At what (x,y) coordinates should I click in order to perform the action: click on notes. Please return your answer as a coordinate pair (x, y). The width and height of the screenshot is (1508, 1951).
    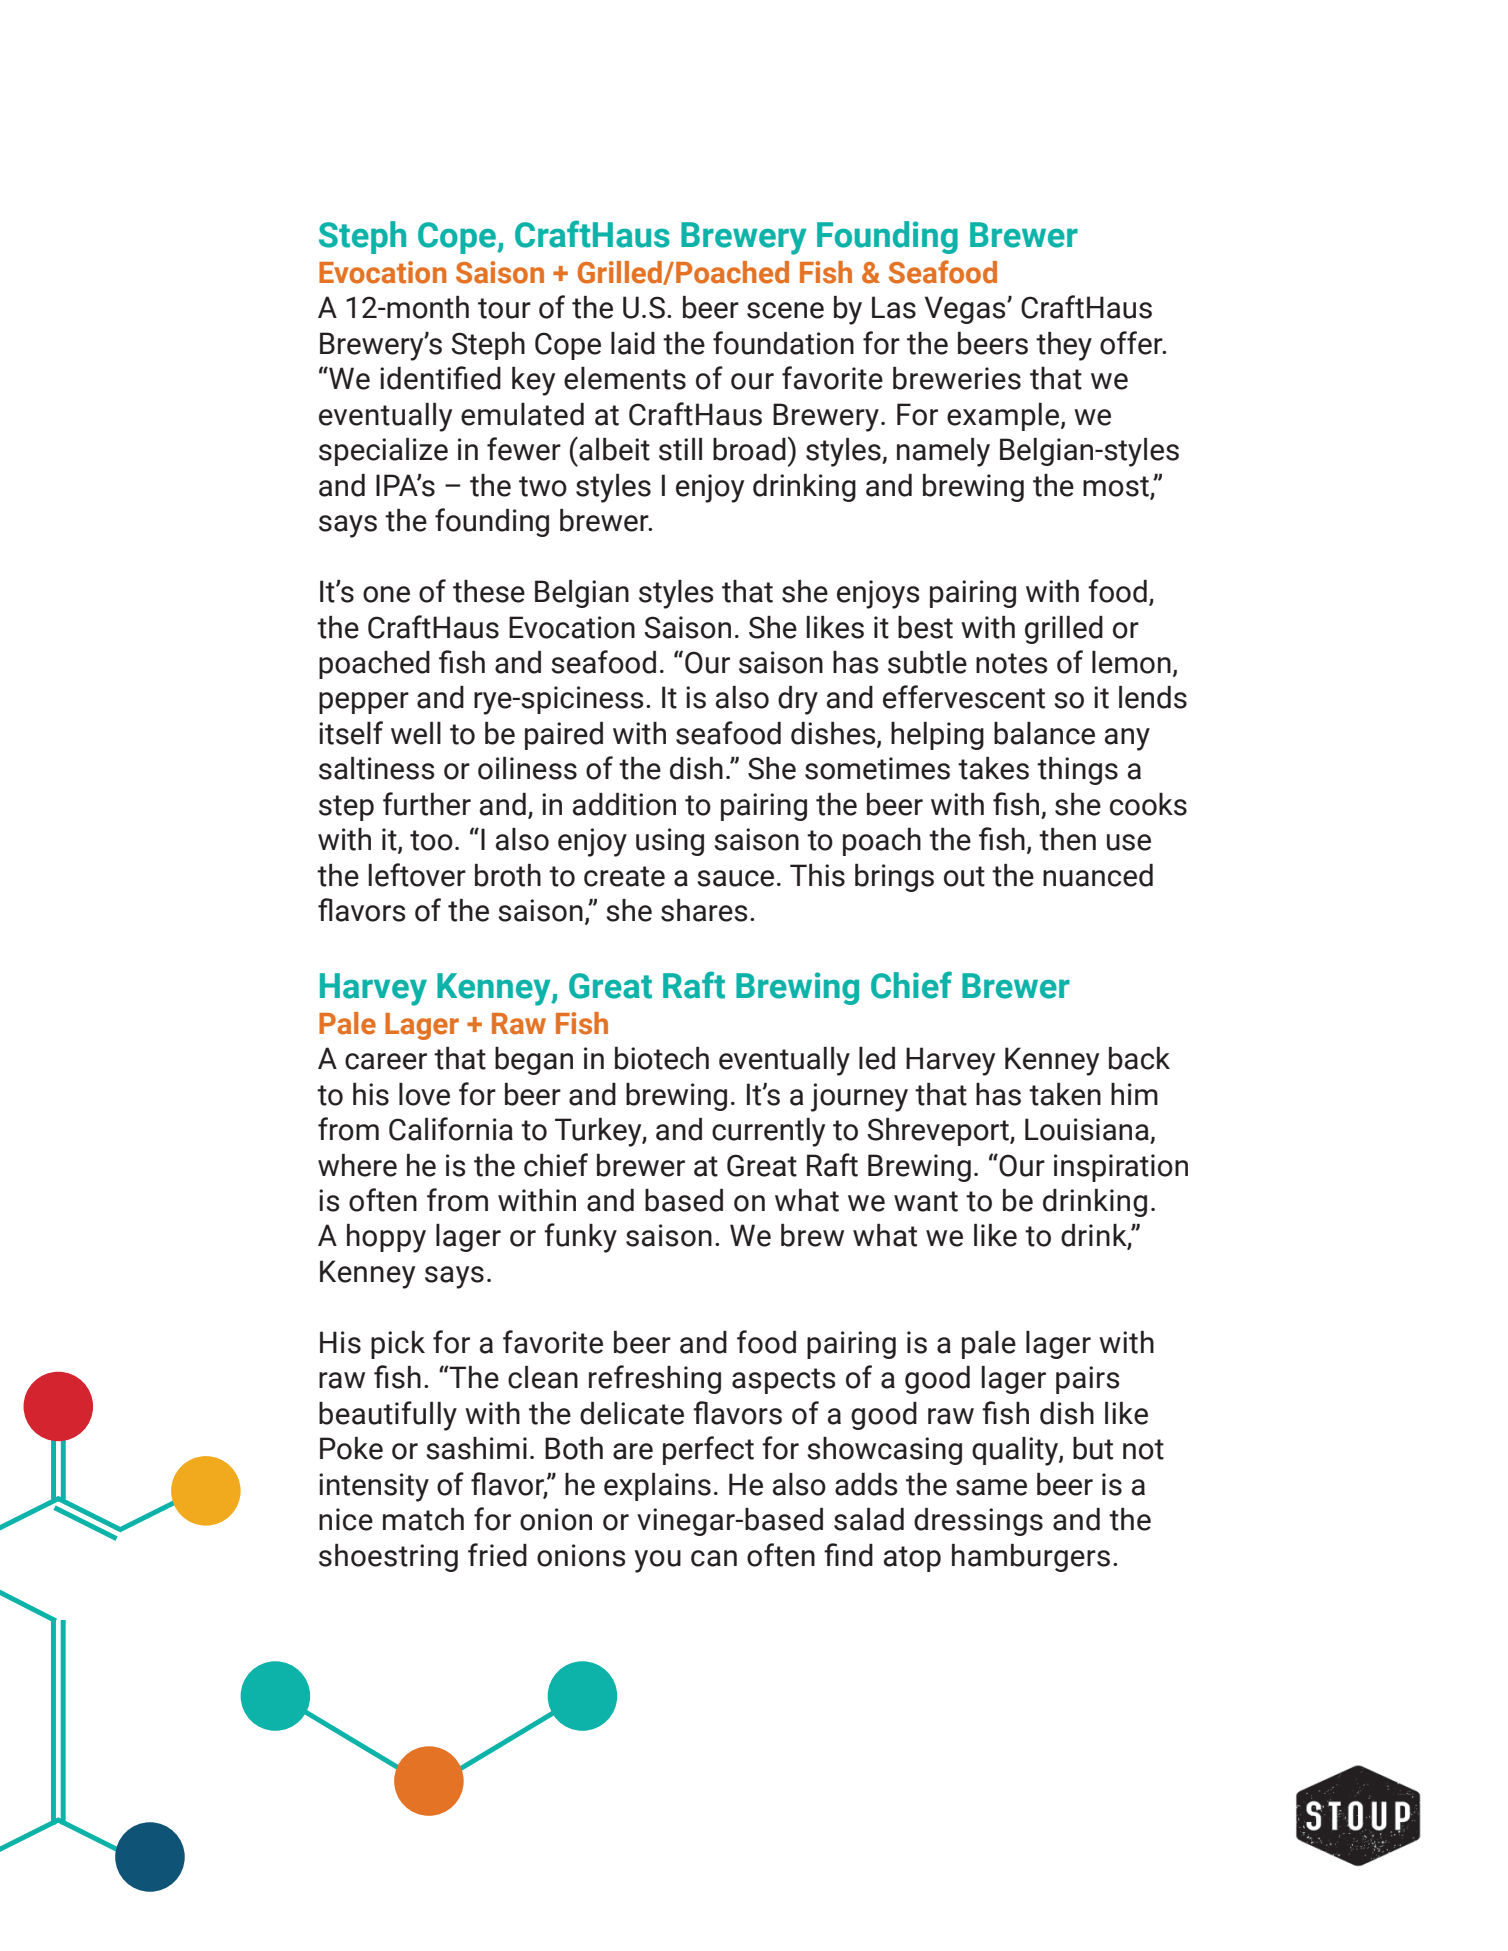
    Looking at the image, I should click on (1011, 663).
